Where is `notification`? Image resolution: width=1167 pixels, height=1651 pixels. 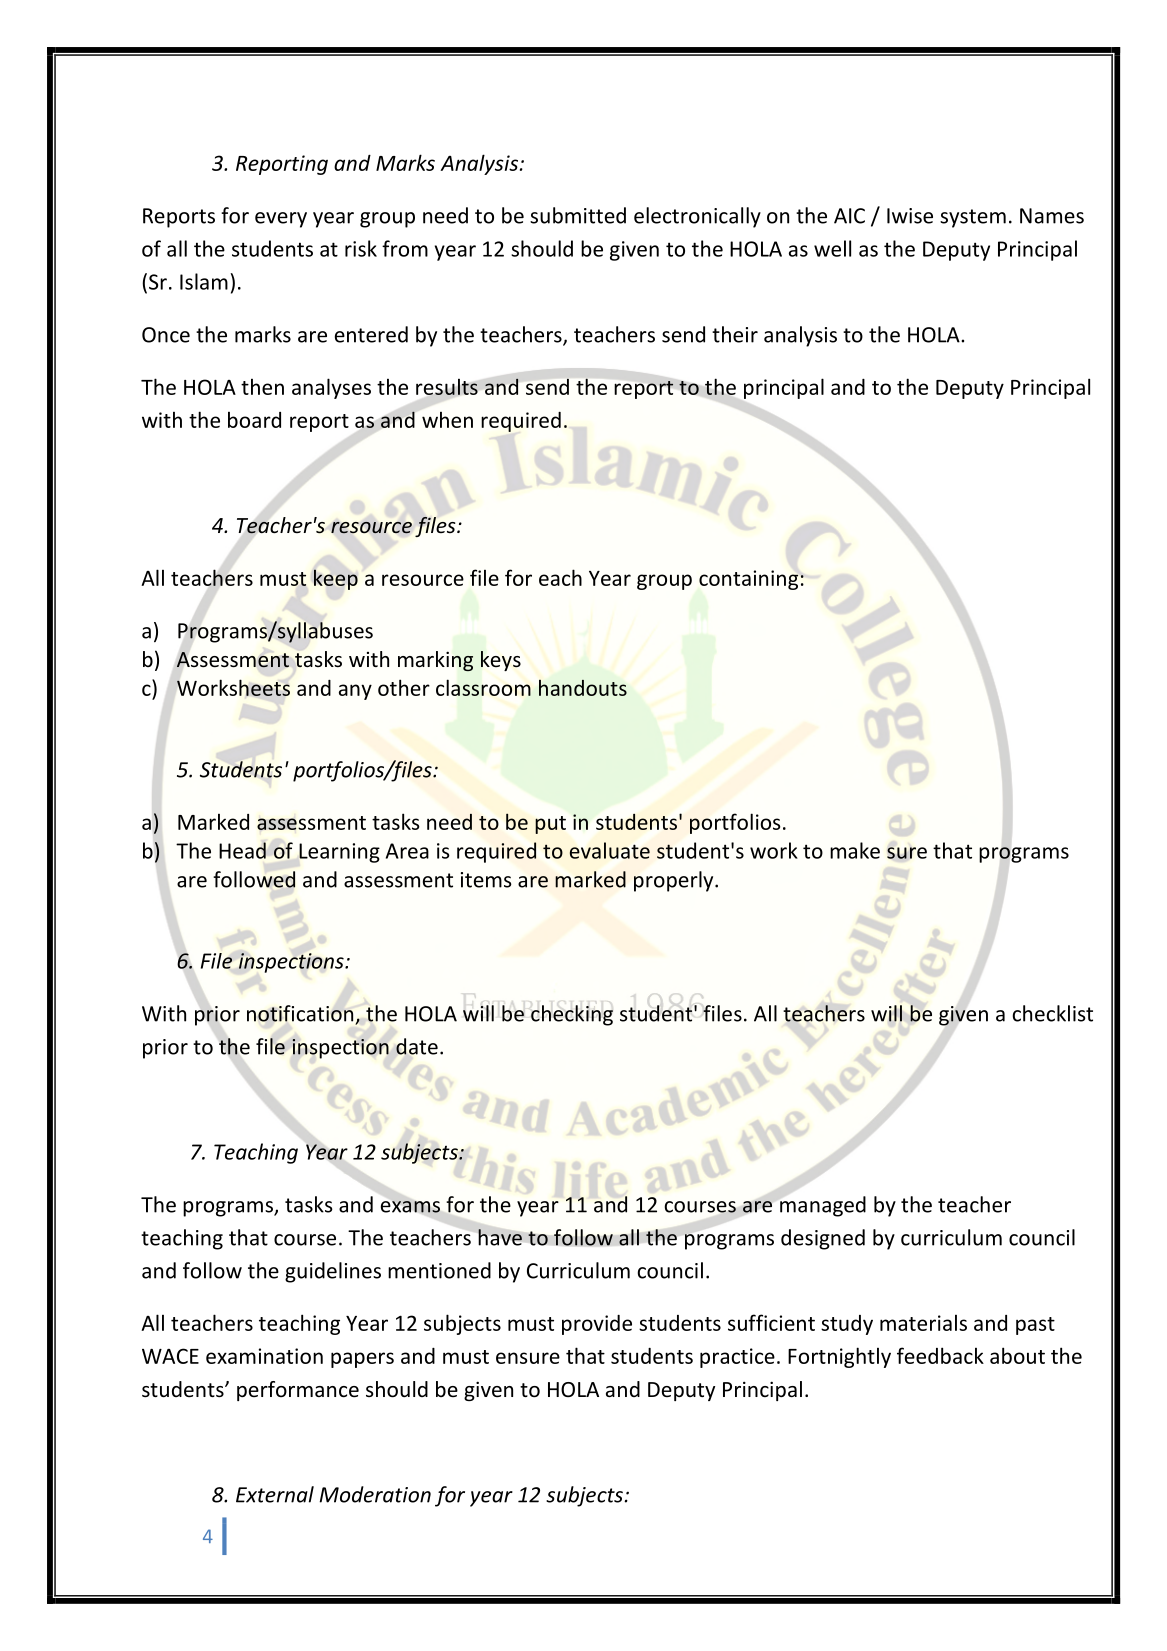 notification is located at coordinates (300, 1013).
